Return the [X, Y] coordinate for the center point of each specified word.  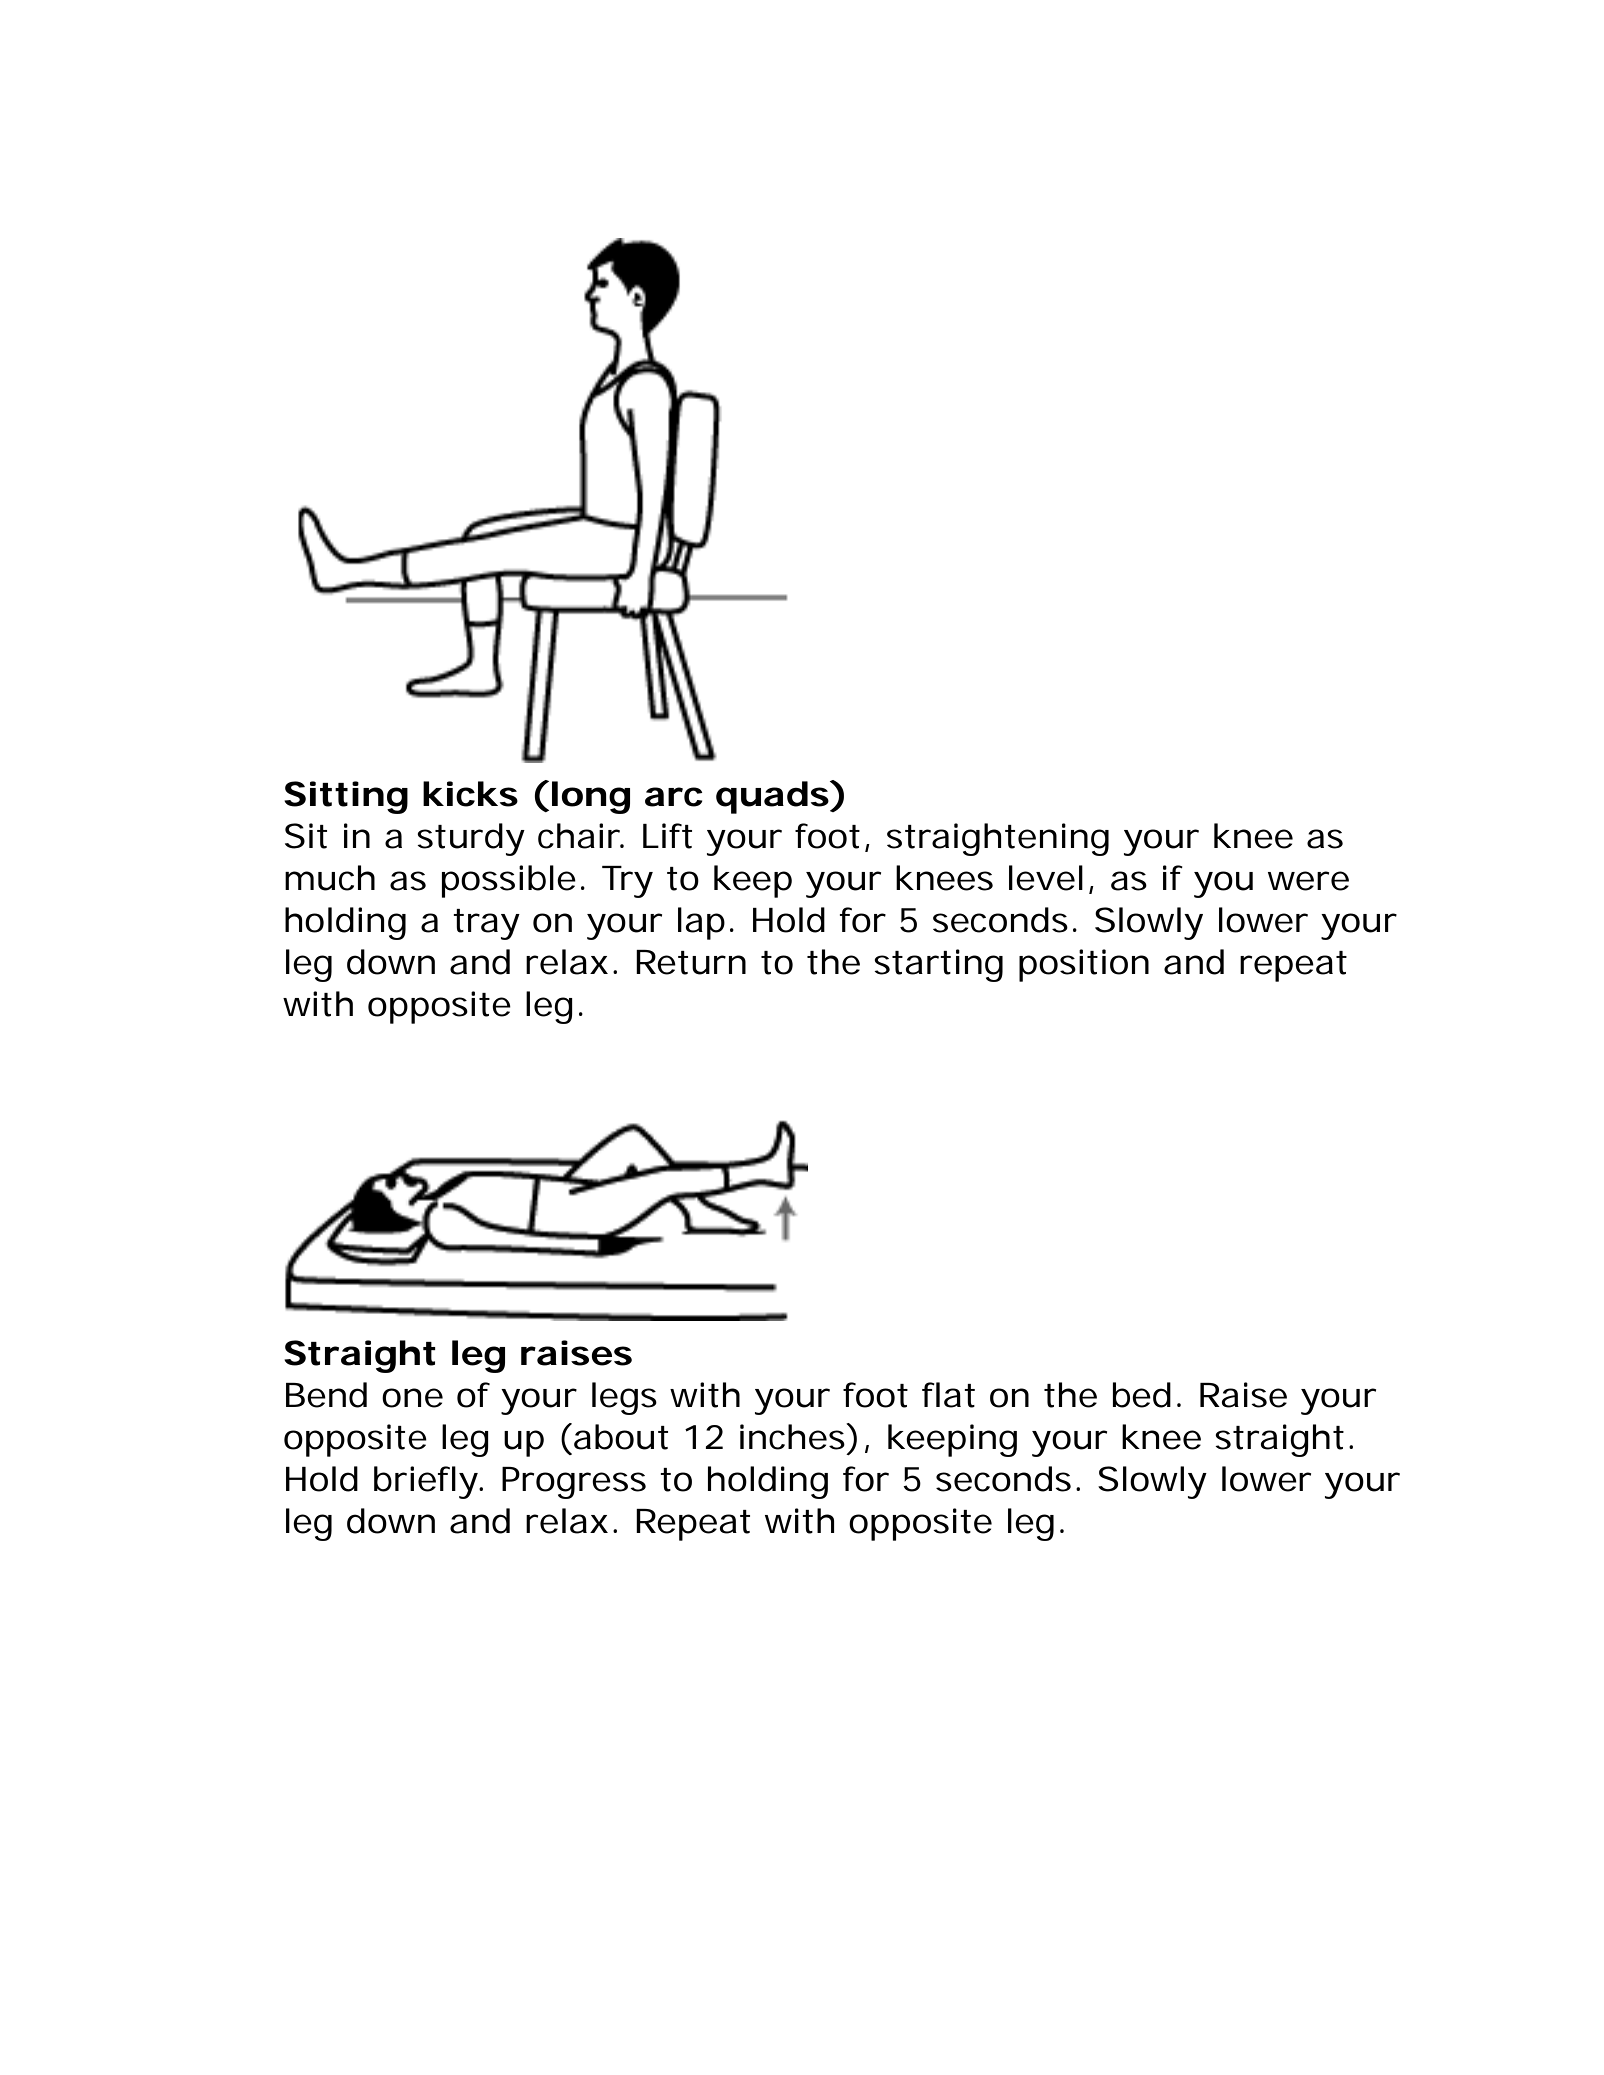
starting [938, 965]
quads [772, 797]
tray [486, 924]
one [412, 1398]
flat [948, 1395]
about [621, 1437]
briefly [426, 1482]
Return [691, 962]
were [1308, 881]
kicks [470, 794]
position [1084, 965]
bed [1141, 1395]
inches [793, 1436]
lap [701, 923]
